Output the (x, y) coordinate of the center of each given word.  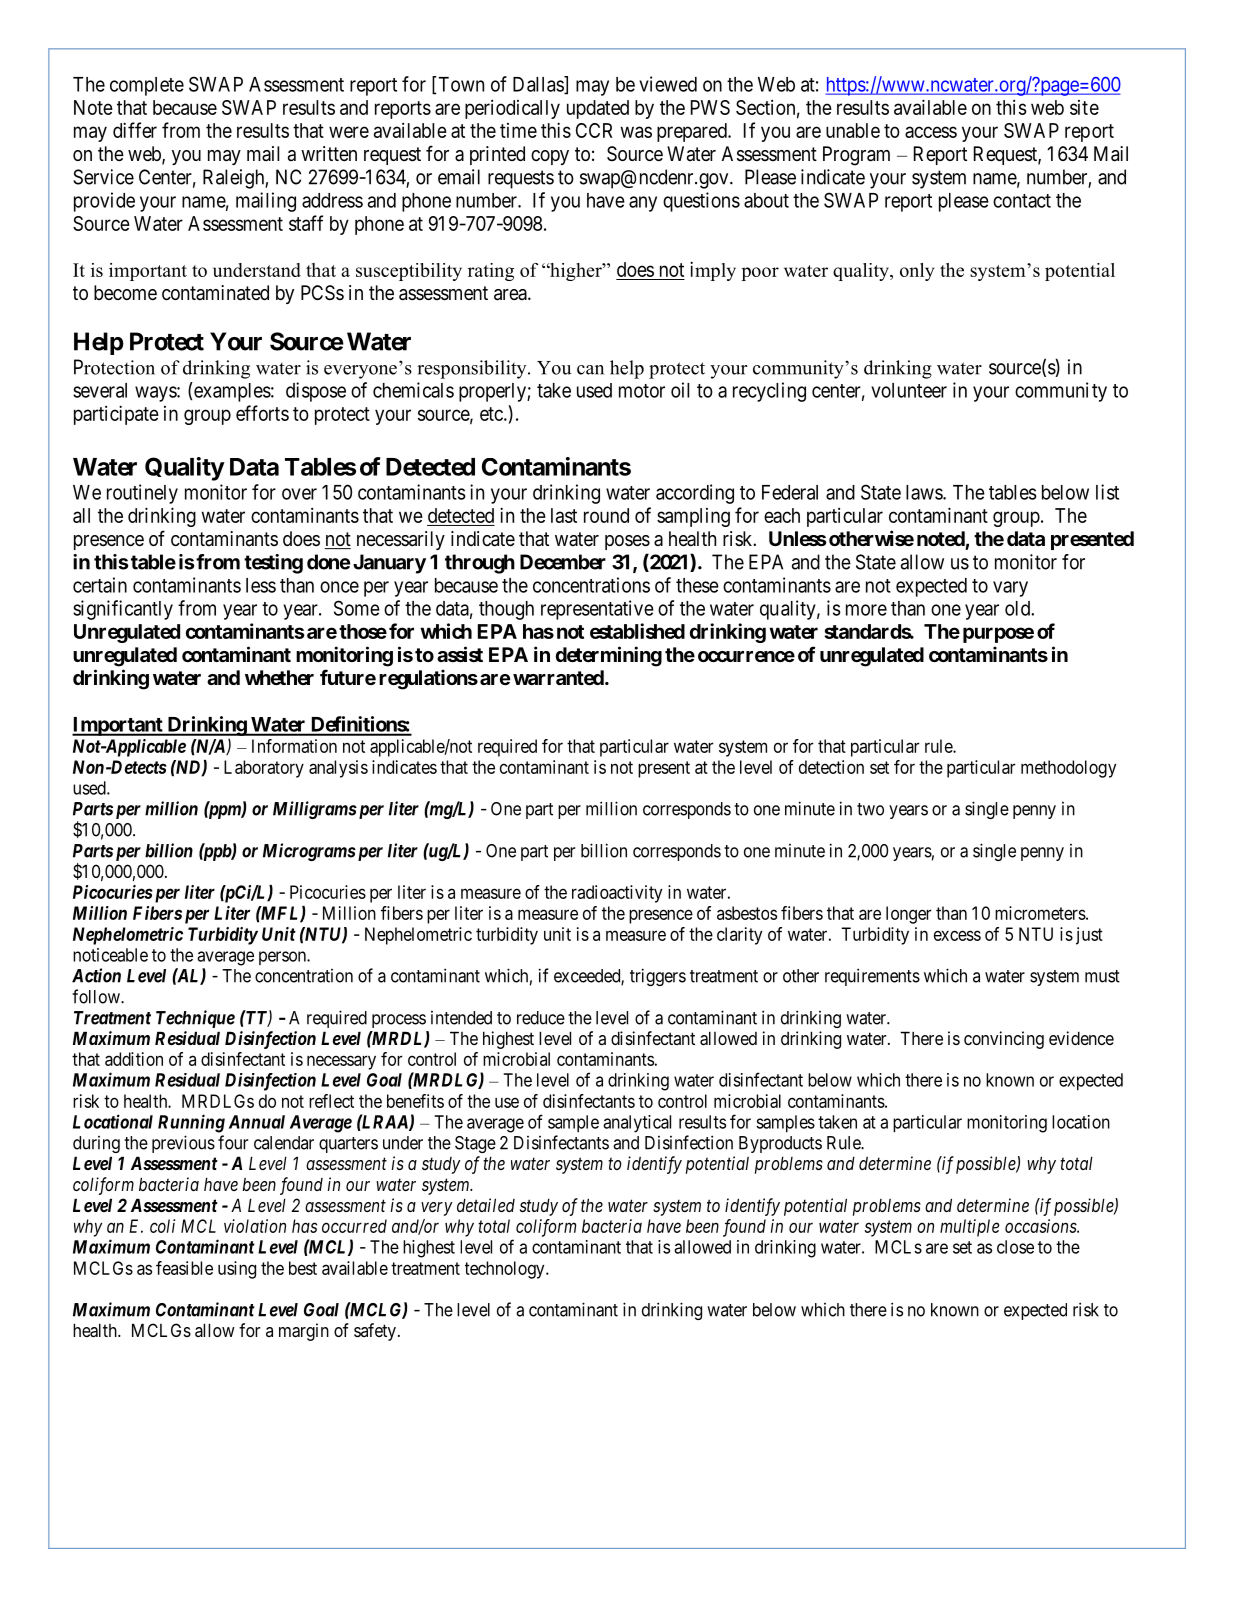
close (1015, 1247)
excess (957, 935)
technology (506, 1270)
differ (135, 130)
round (606, 515)
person (283, 958)
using (237, 1270)
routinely (142, 494)
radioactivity (617, 894)
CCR (594, 130)
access (931, 132)
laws (925, 492)
